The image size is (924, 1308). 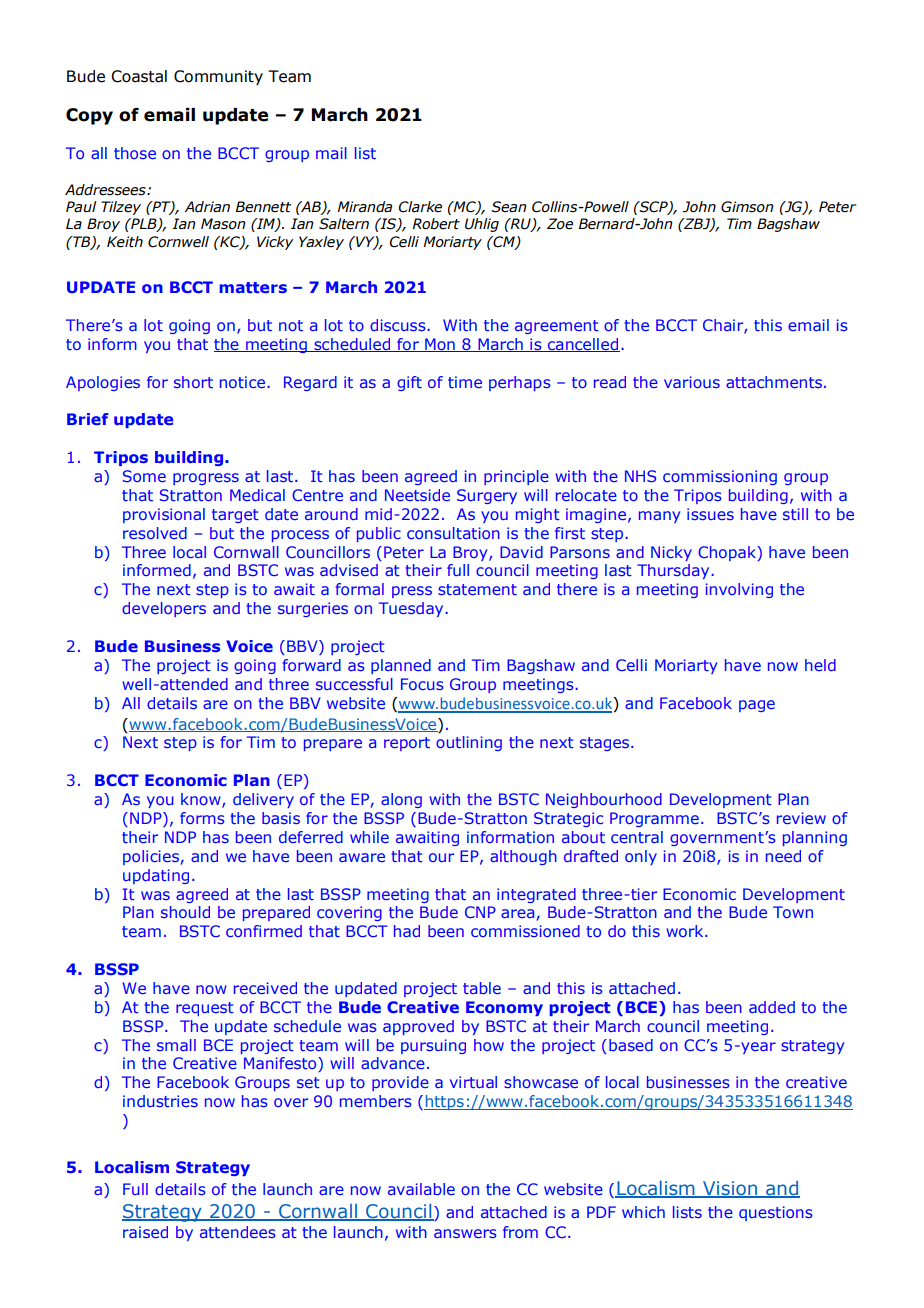 What do you see at coordinates (420, 207) in the page?
I see `Clarke` at bounding box center [420, 207].
